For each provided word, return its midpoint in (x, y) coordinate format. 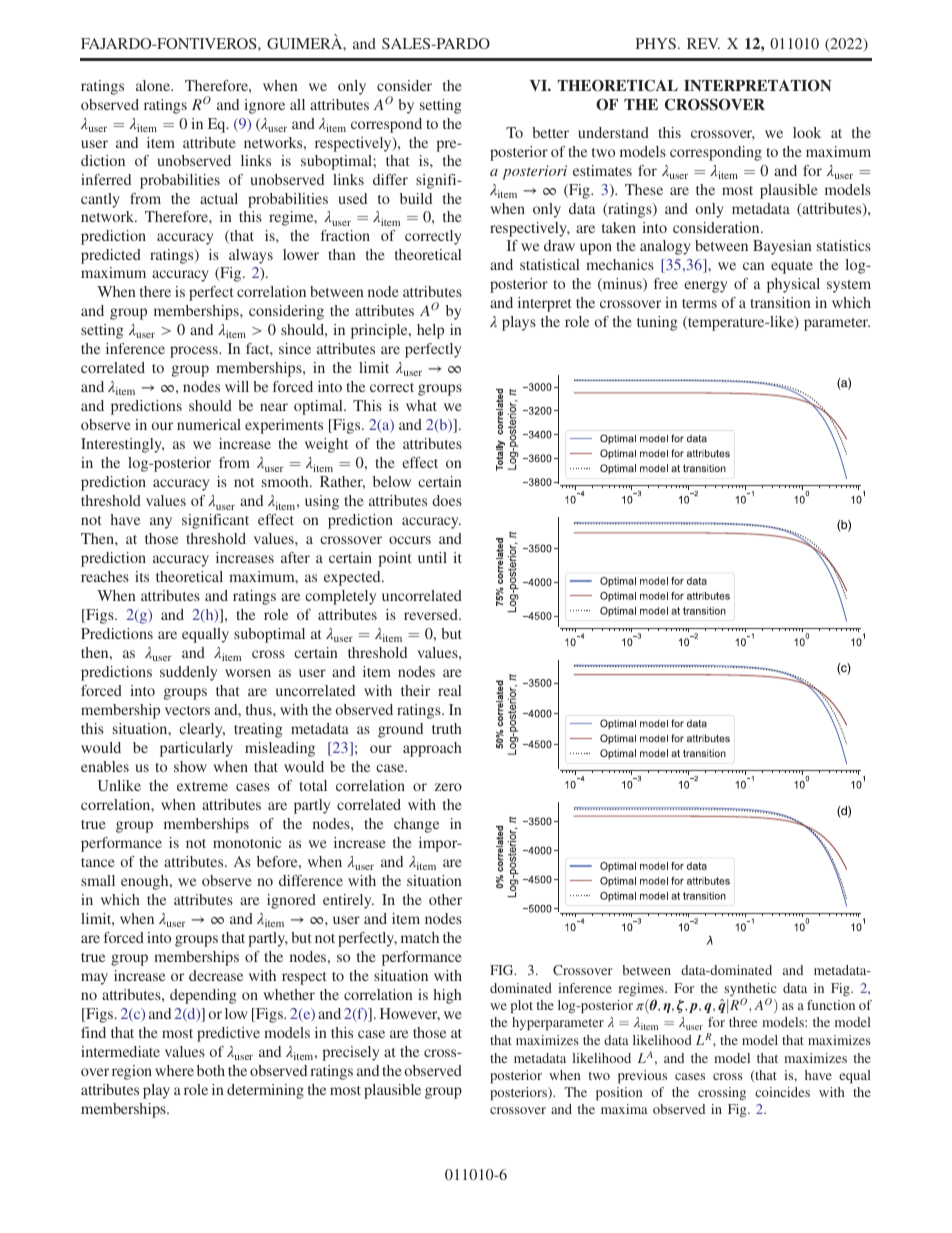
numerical (209, 424)
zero (448, 787)
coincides (782, 1092)
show (190, 766)
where (174, 1070)
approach (432, 749)
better (550, 132)
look (807, 132)
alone (154, 85)
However (410, 1014)
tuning (657, 323)
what (421, 405)
